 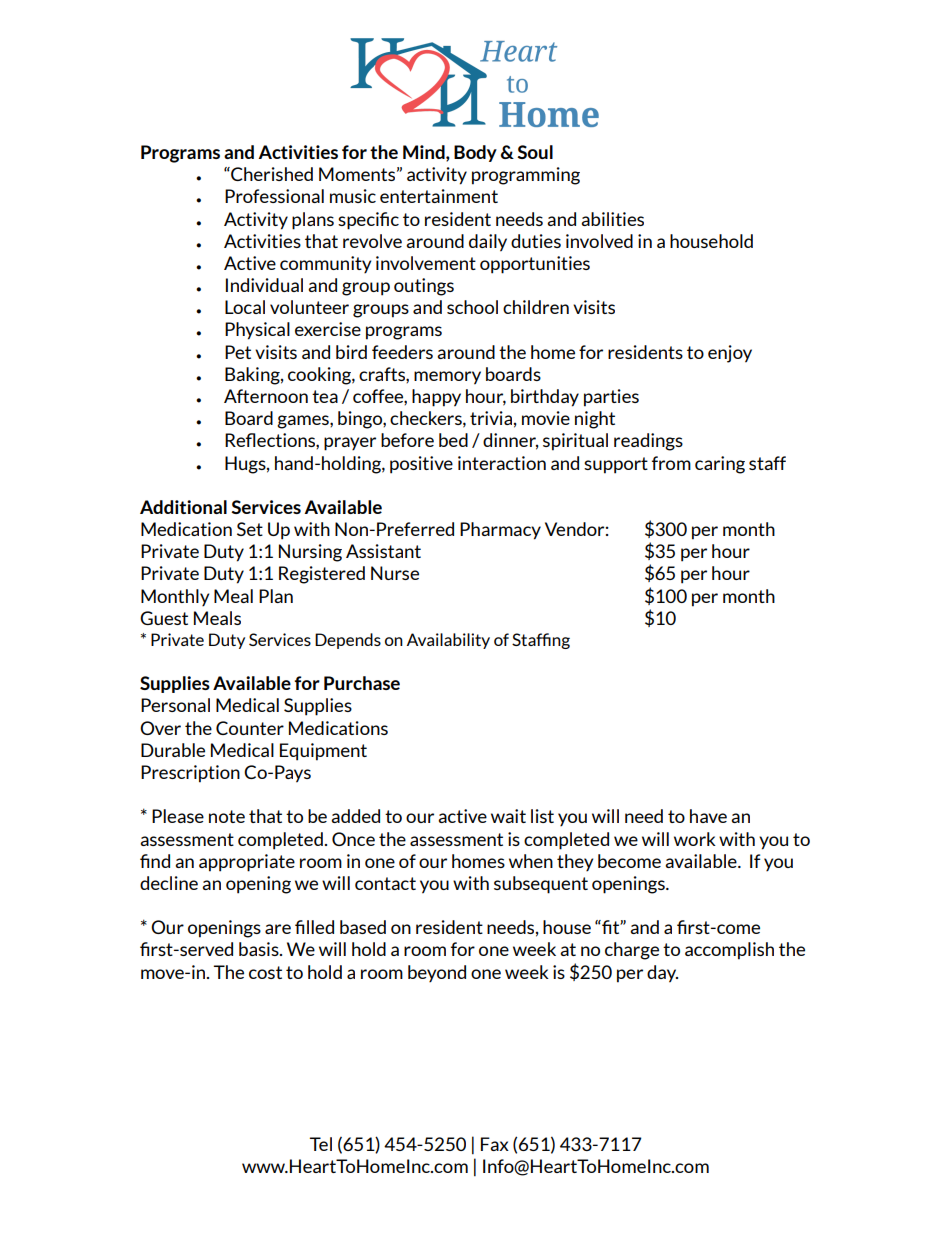 What do you see at coordinates (708, 816) in the page?
I see `have` at bounding box center [708, 816].
